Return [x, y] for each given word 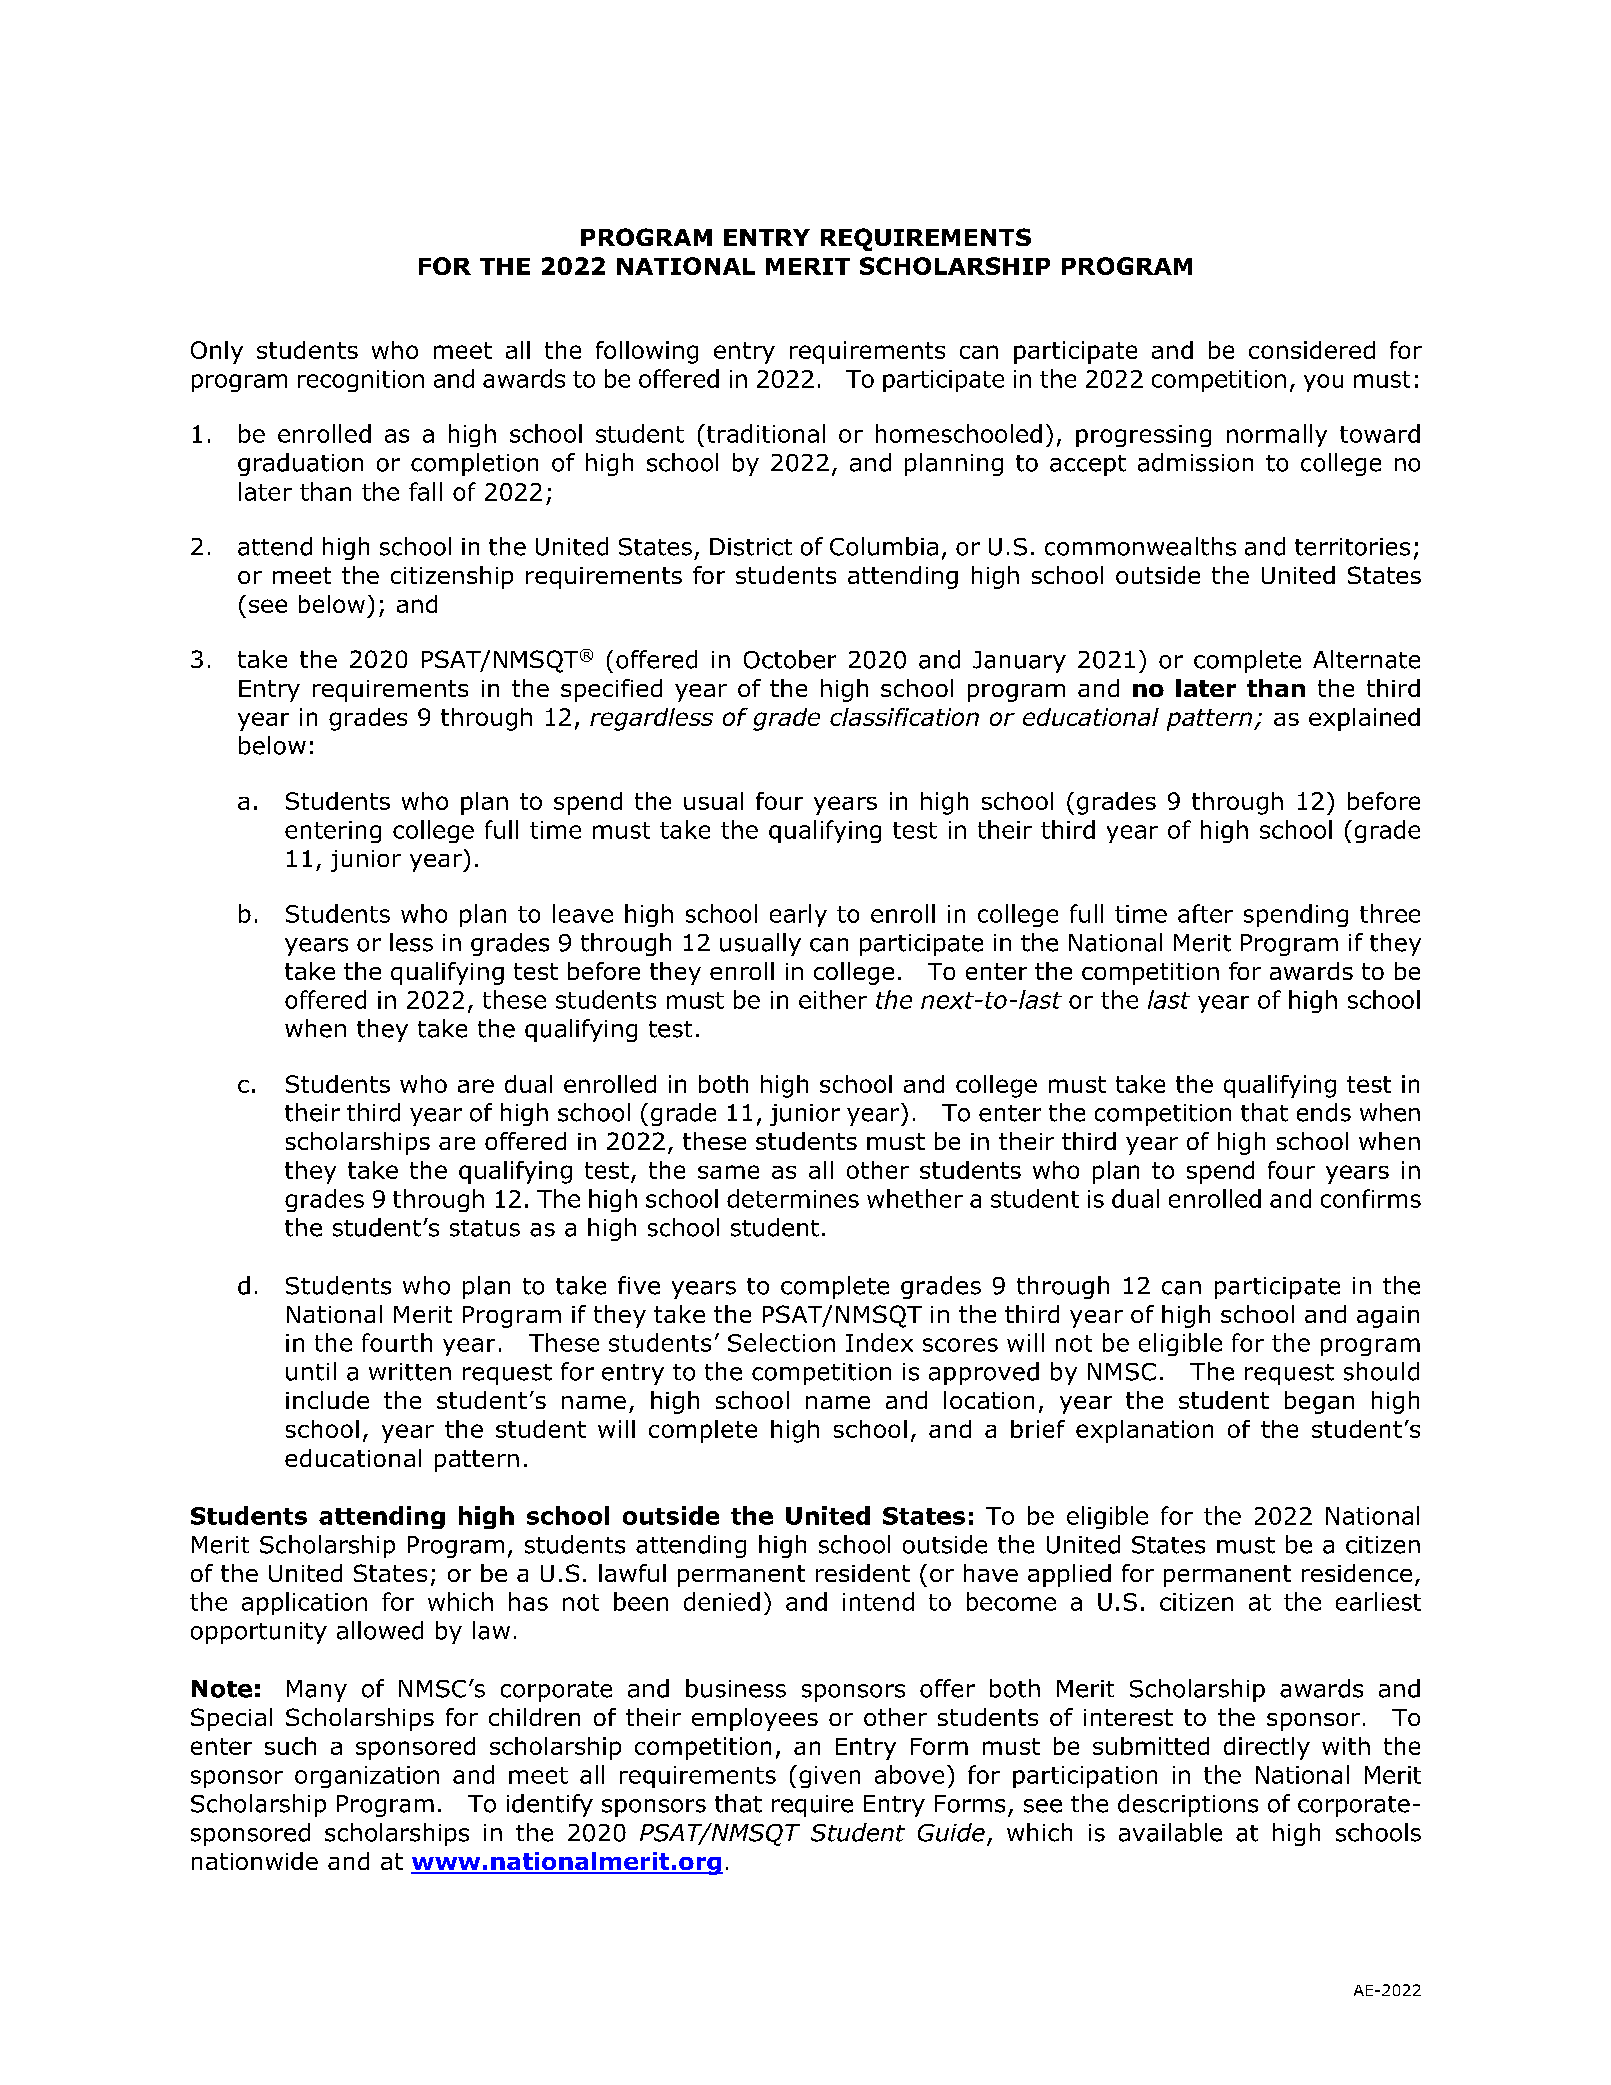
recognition [361, 381]
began [1319, 1402]
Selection [781, 1342]
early [798, 915]
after [1205, 913]
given [829, 1777]
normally [1277, 435]
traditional [766, 433]
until [311, 1371]
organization [367, 1777]
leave [583, 913]
